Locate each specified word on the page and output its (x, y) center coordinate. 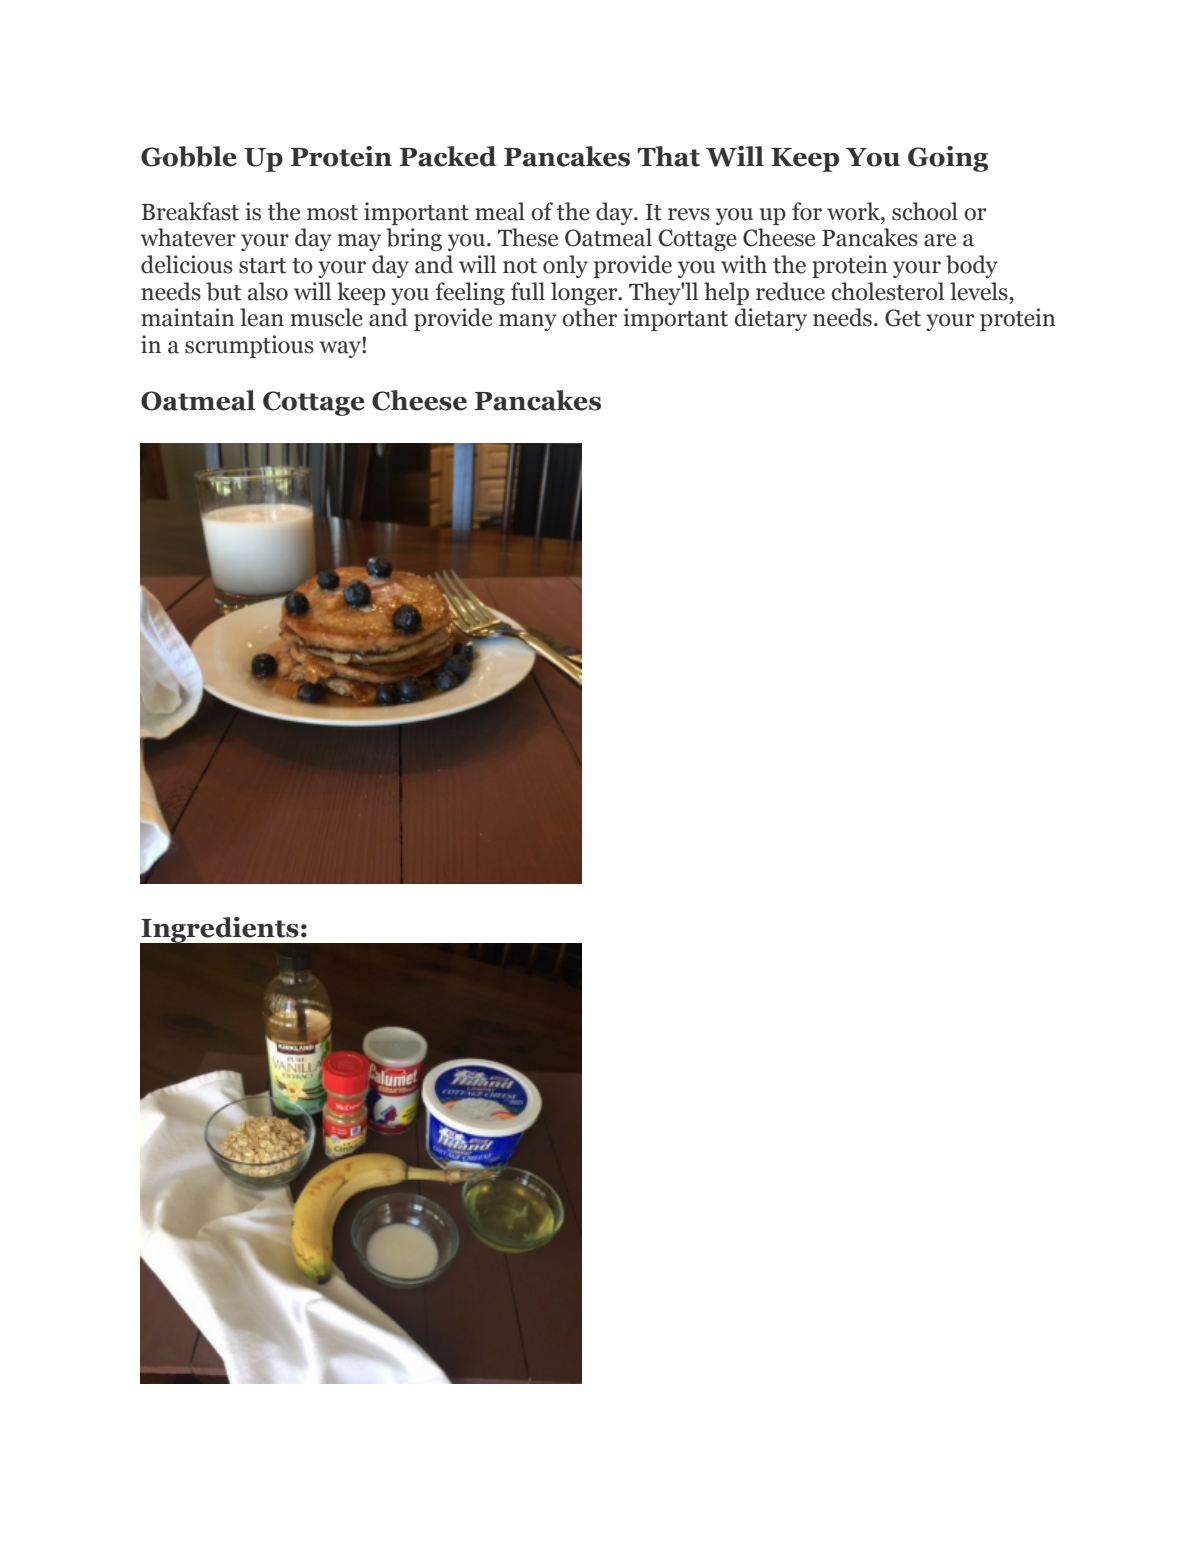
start (262, 266)
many (528, 322)
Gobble (189, 156)
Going (948, 159)
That (668, 156)
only (565, 266)
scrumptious (249, 346)
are (940, 240)
